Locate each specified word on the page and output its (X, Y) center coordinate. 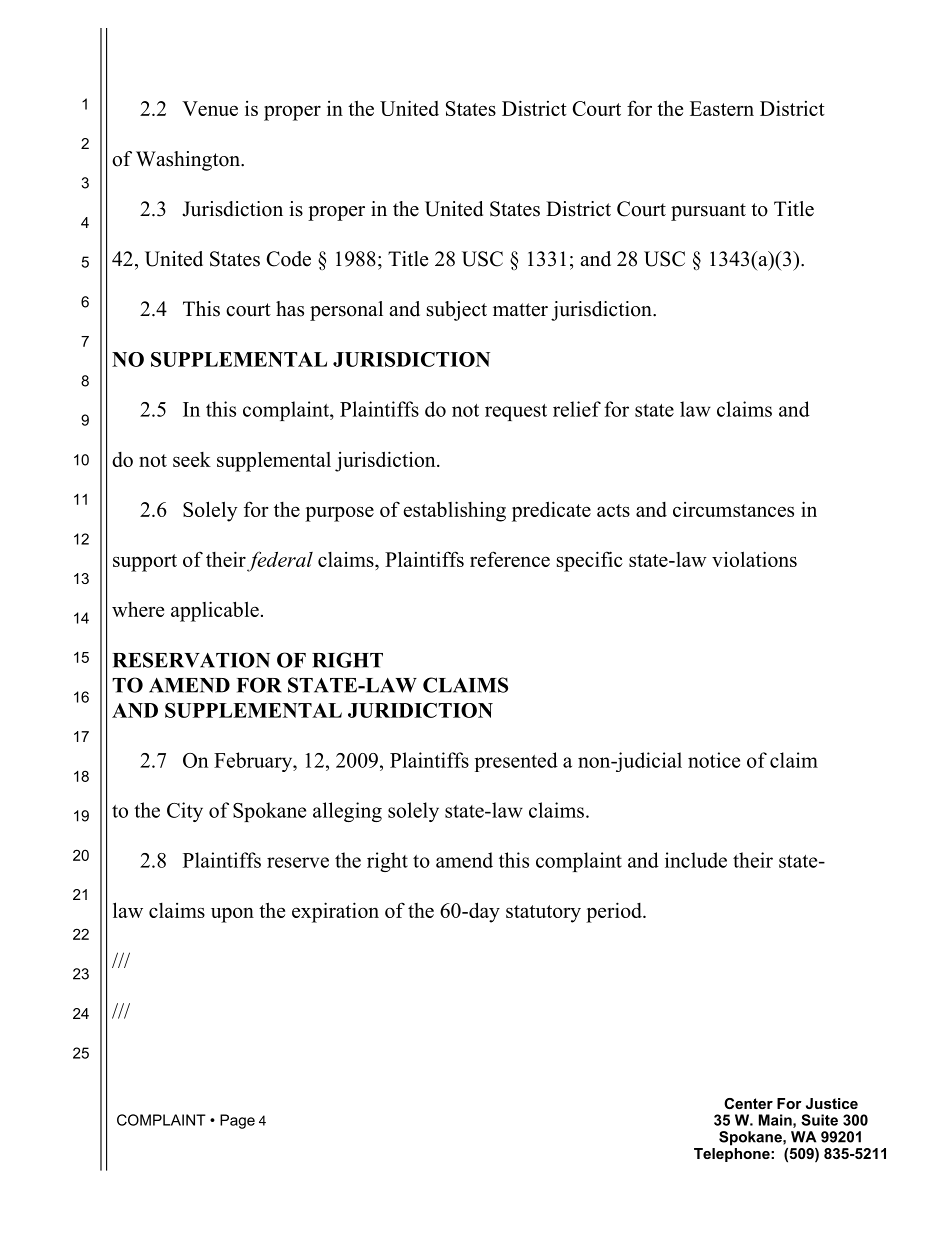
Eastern (722, 108)
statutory (543, 914)
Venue (210, 108)
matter (520, 310)
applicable (215, 611)
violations (754, 559)
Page (237, 1121)
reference (510, 559)
